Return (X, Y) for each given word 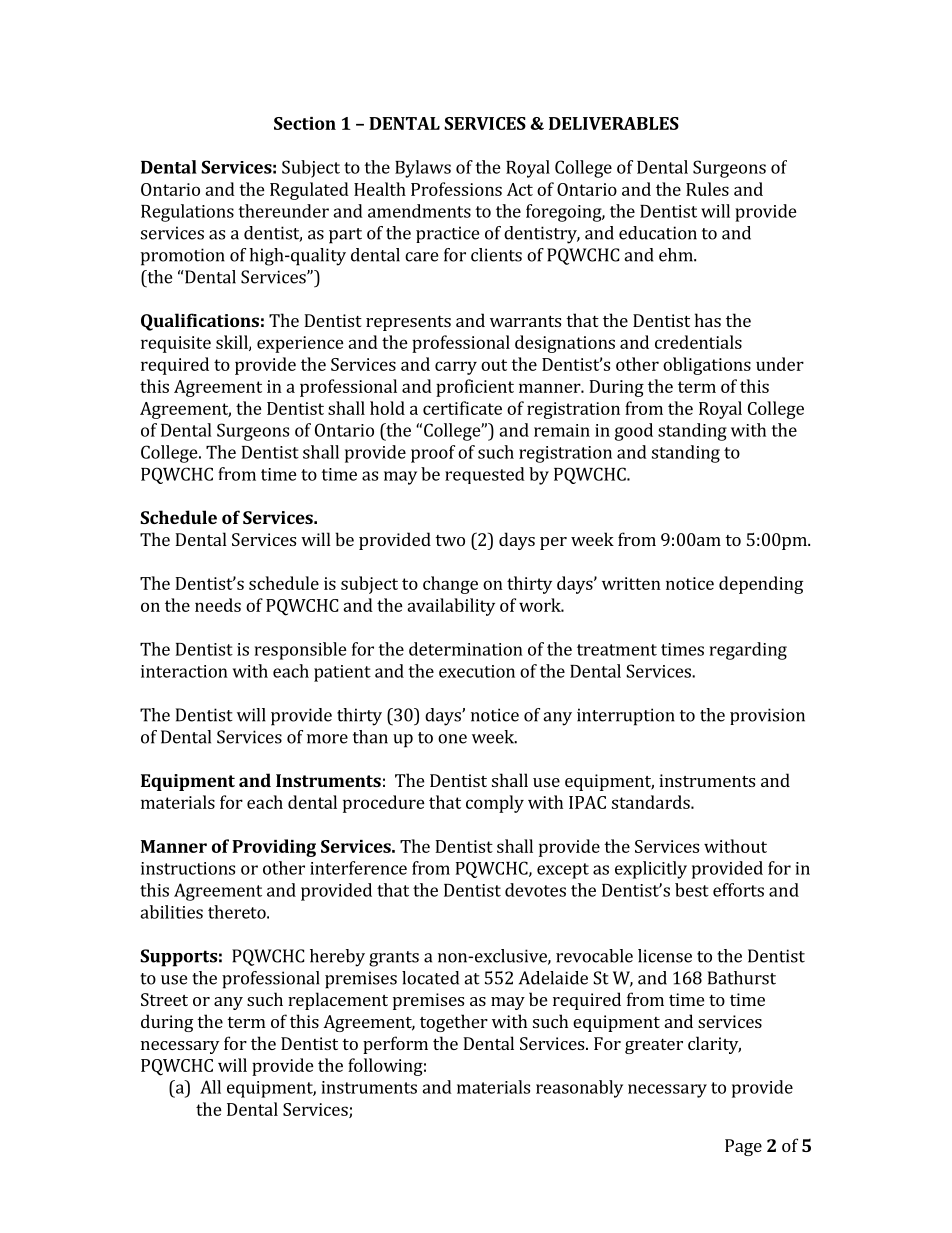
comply (495, 804)
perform (395, 1045)
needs (218, 605)
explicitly (651, 870)
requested (485, 475)
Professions (456, 189)
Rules (707, 189)
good (634, 432)
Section (305, 123)
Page (743, 1147)
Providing (274, 848)
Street (164, 999)
